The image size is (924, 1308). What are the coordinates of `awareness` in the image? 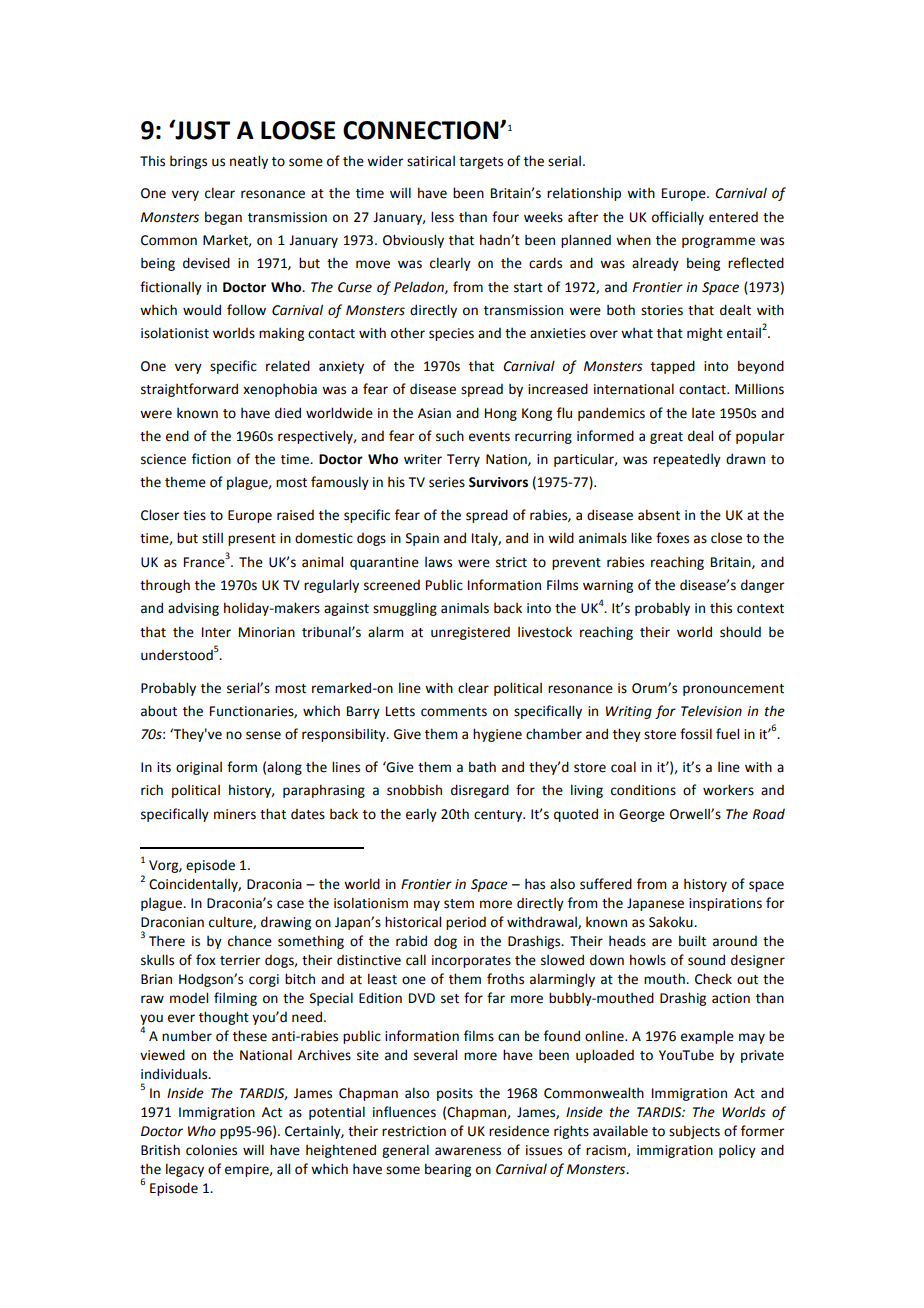 It's located at (468, 1151).
